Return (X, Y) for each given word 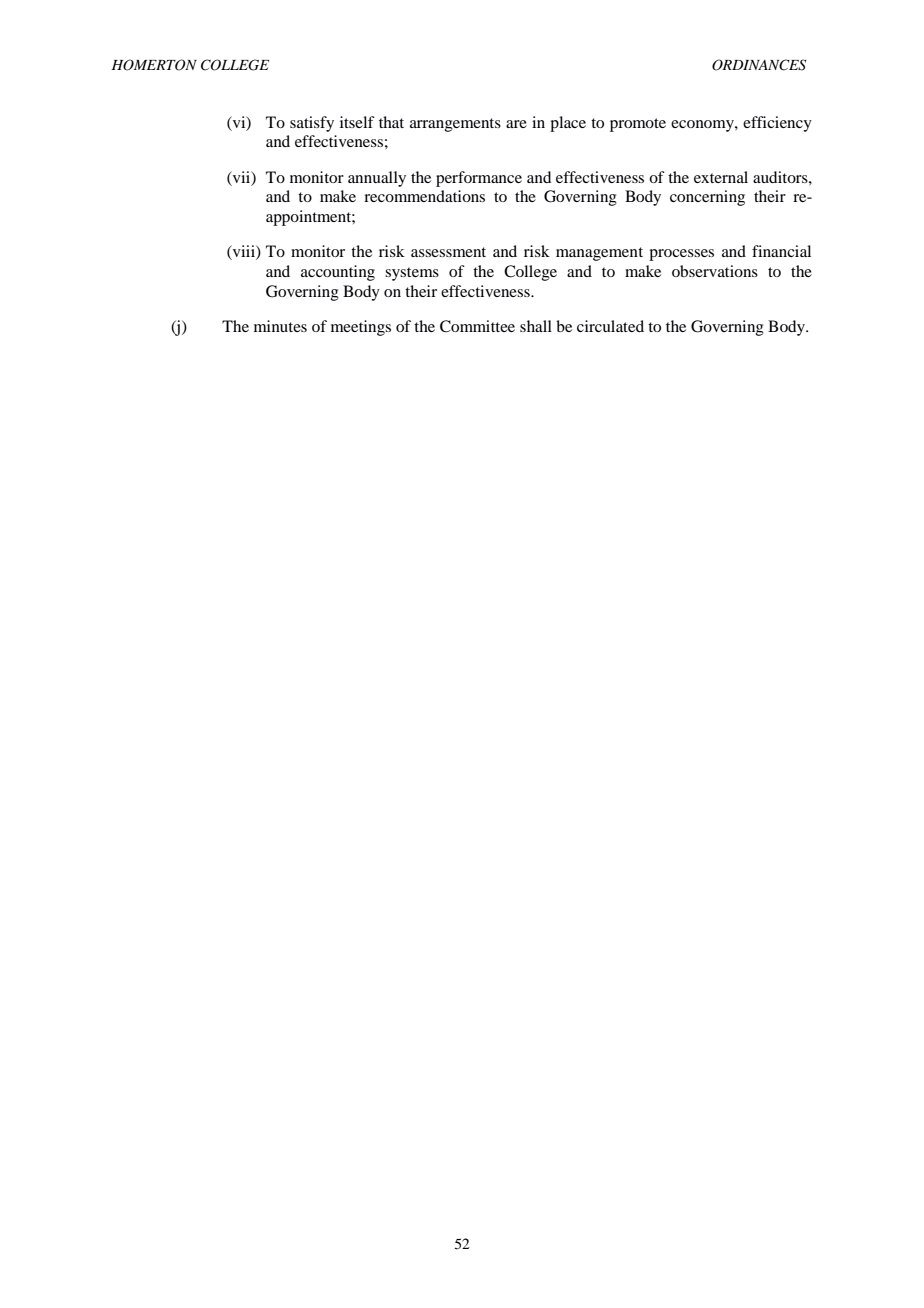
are (516, 124)
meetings (361, 328)
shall (536, 326)
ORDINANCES (759, 65)
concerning (707, 198)
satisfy (312, 124)
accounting (338, 273)
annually (377, 179)
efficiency (777, 124)
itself (357, 122)
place (568, 124)
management (599, 254)
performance (479, 179)
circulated (610, 326)
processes (681, 255)
